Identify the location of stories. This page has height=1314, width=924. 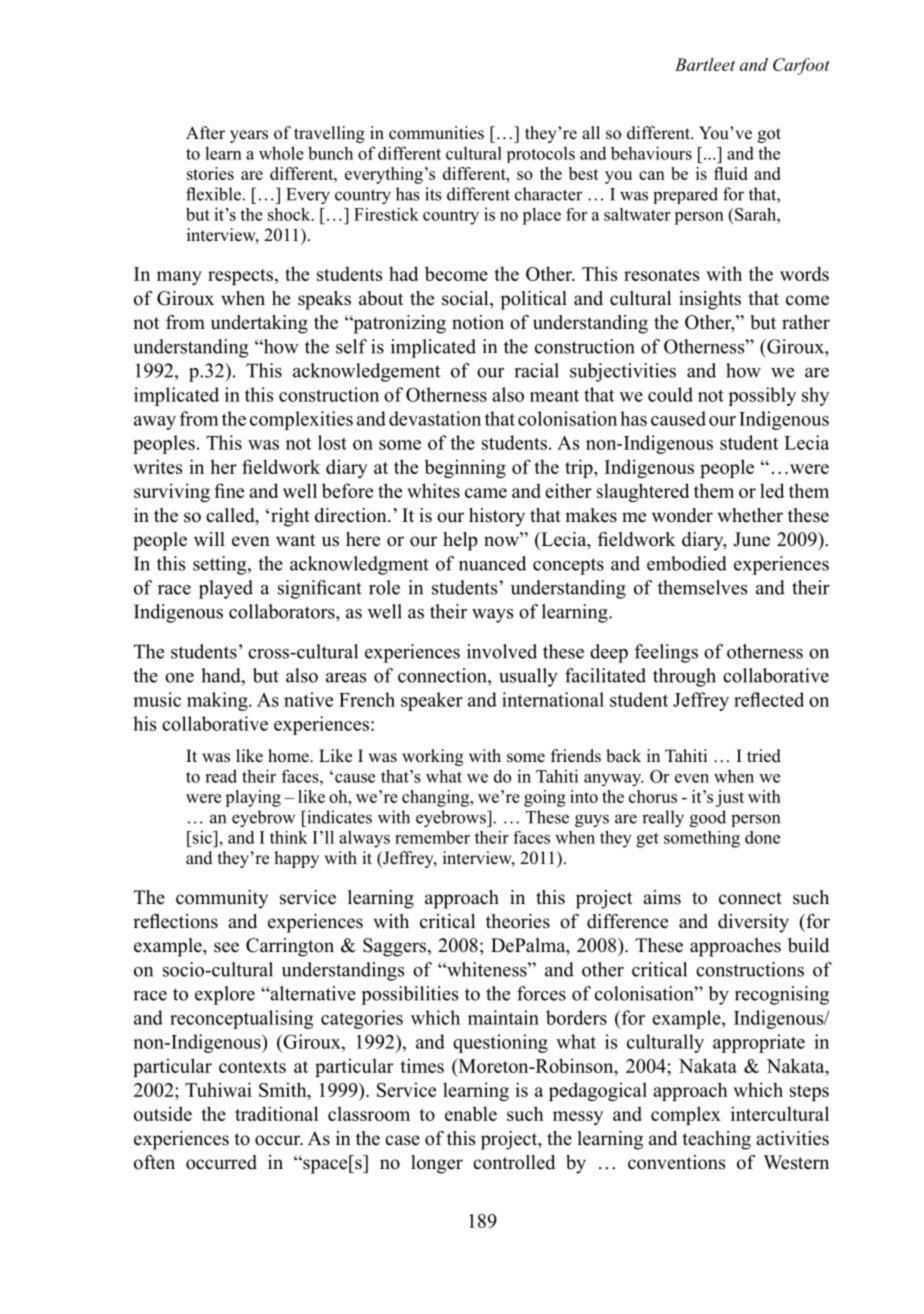
(210, 173).
